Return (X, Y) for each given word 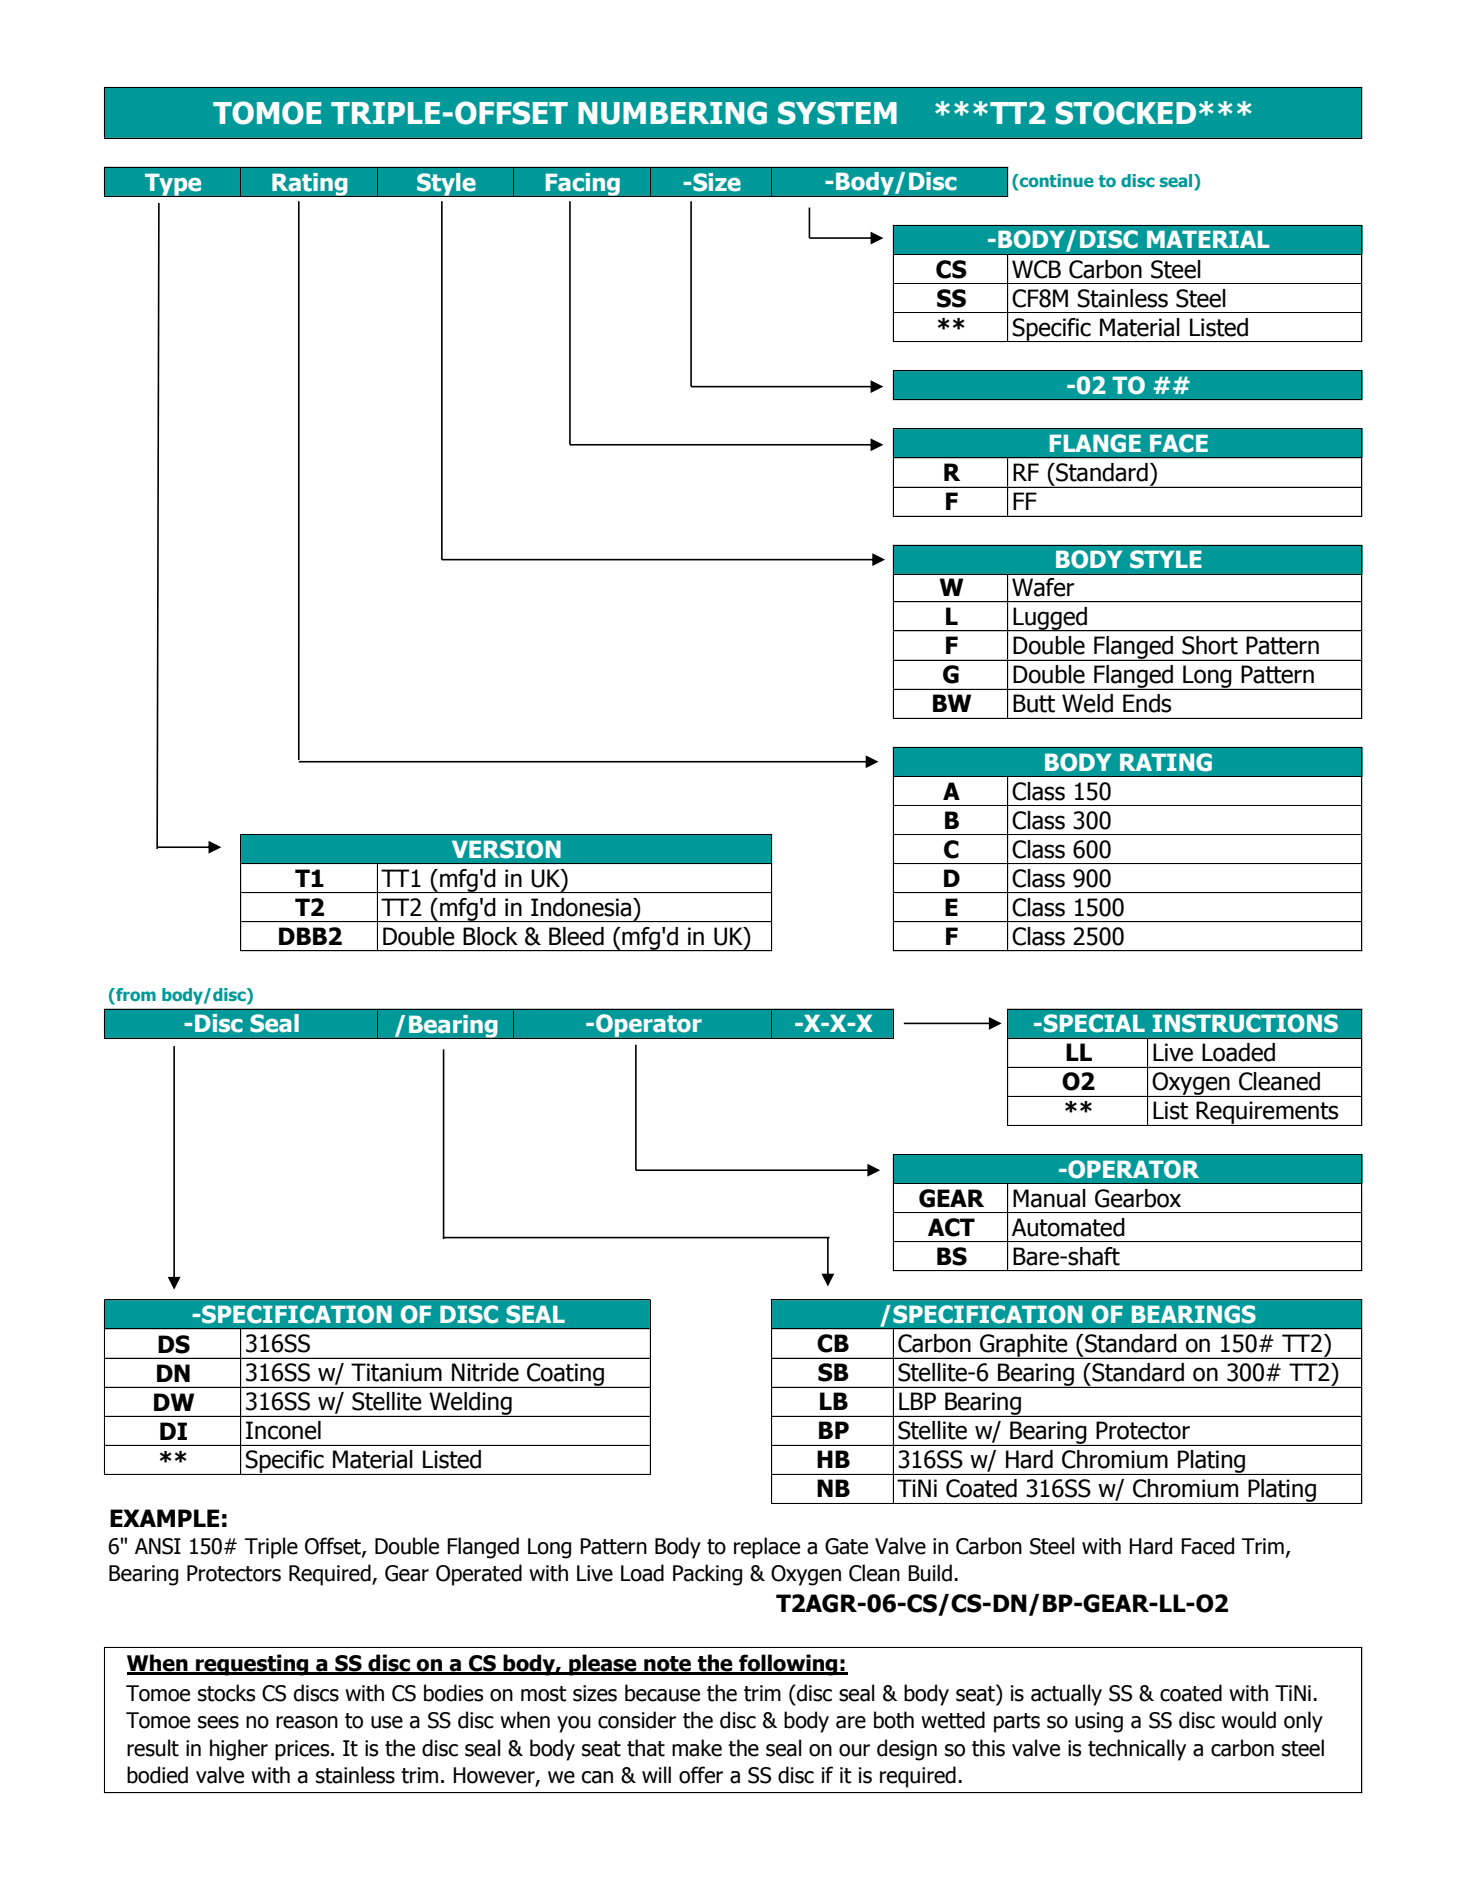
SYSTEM (837, 113)
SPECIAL (1093, 1023)
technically (1137, 1750)
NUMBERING (672, 113)
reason (307, 1722)
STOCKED (1125, 113)
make (697, 1748)
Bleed (576, 936)
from (135, 996)
